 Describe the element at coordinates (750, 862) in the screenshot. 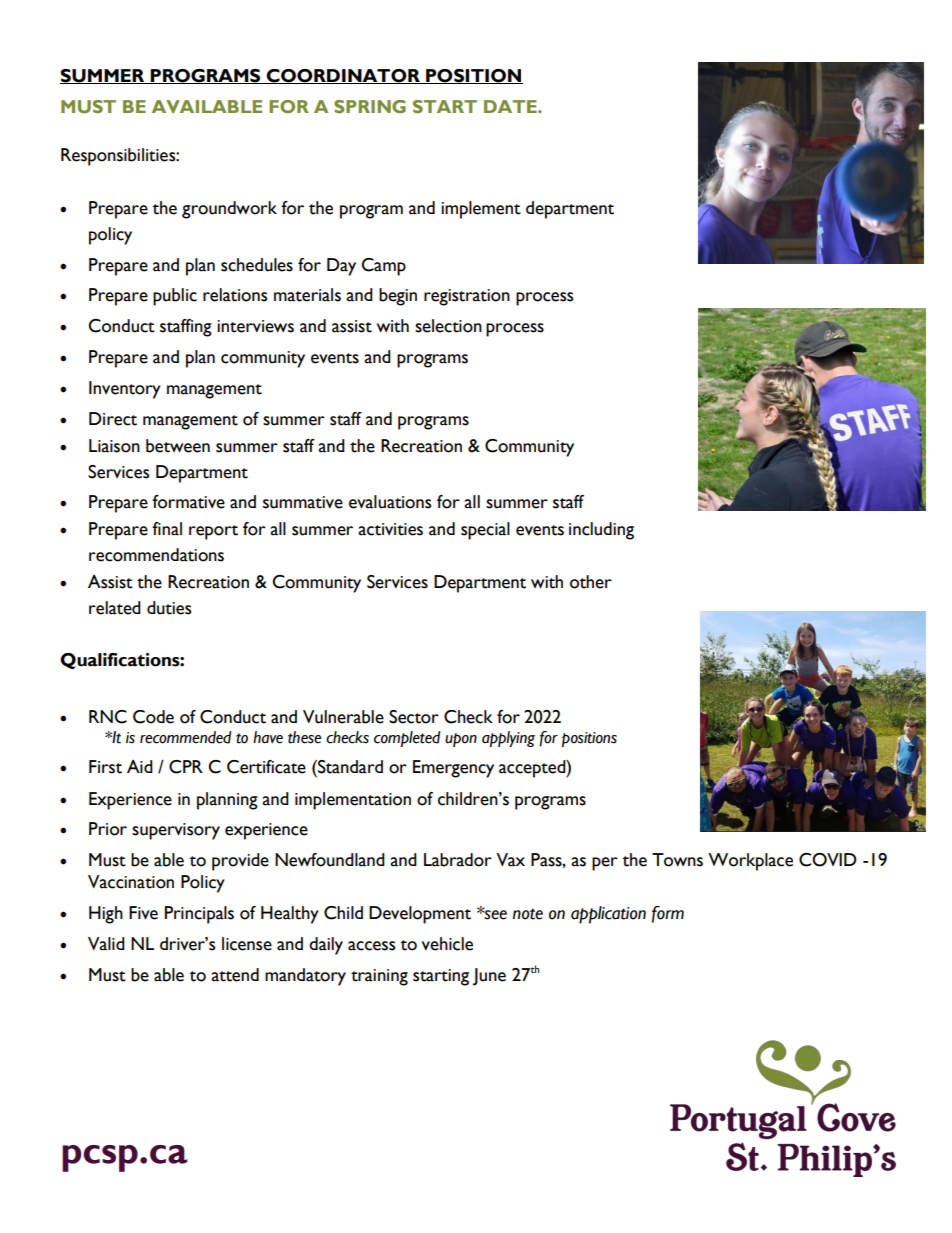

I see `Workplace` at that location.
